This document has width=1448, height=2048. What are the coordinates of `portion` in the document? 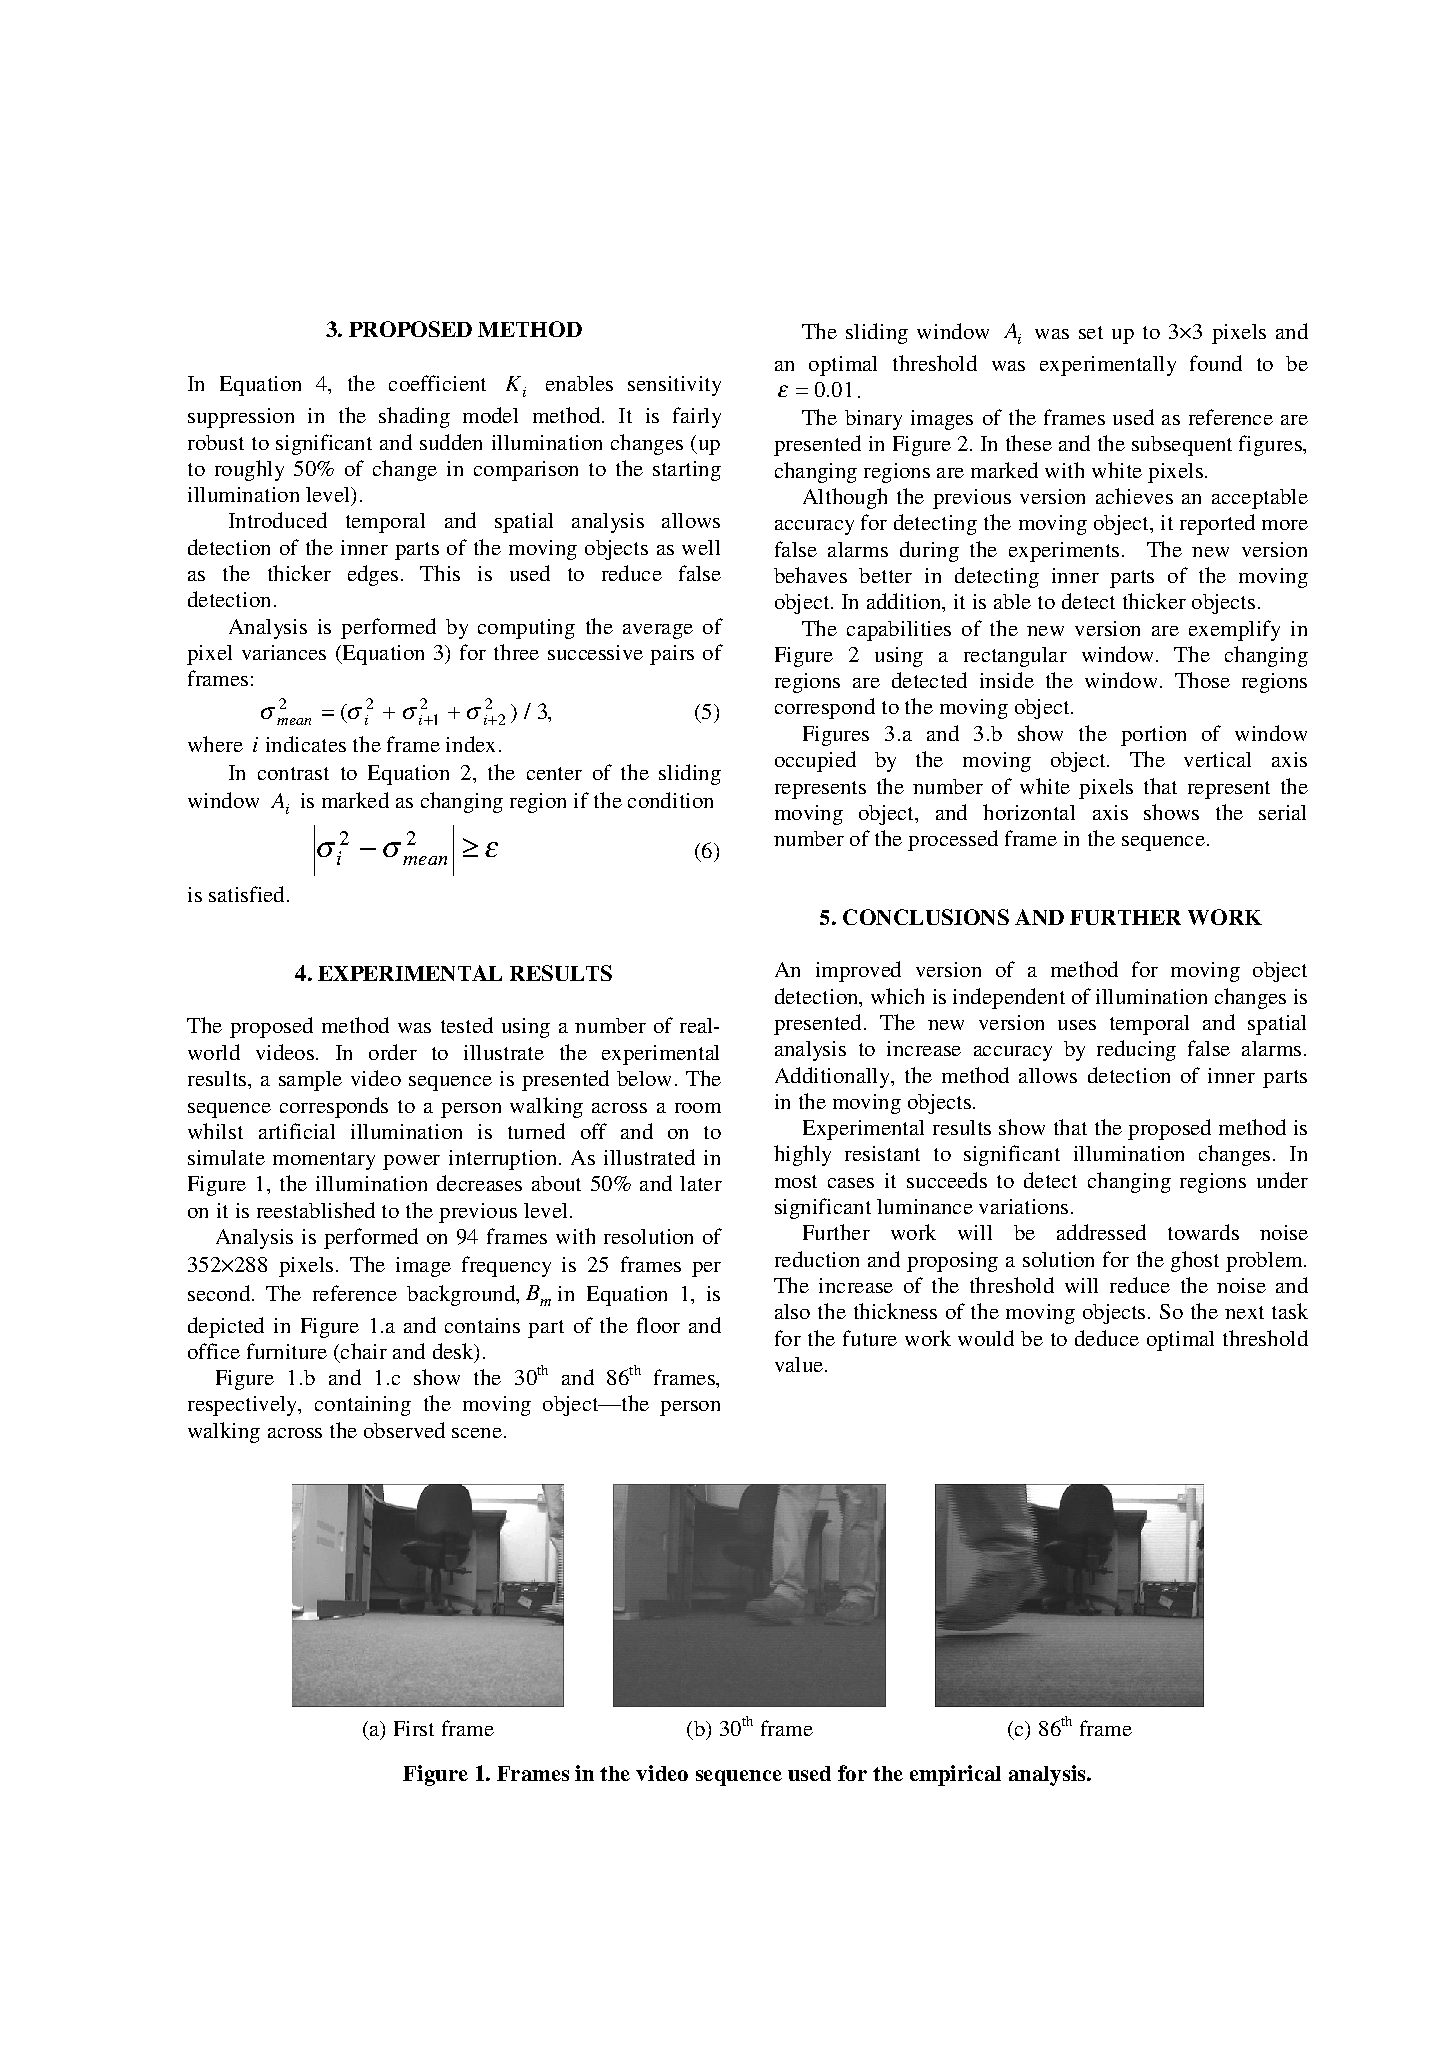 It's located at (1153, 736).
